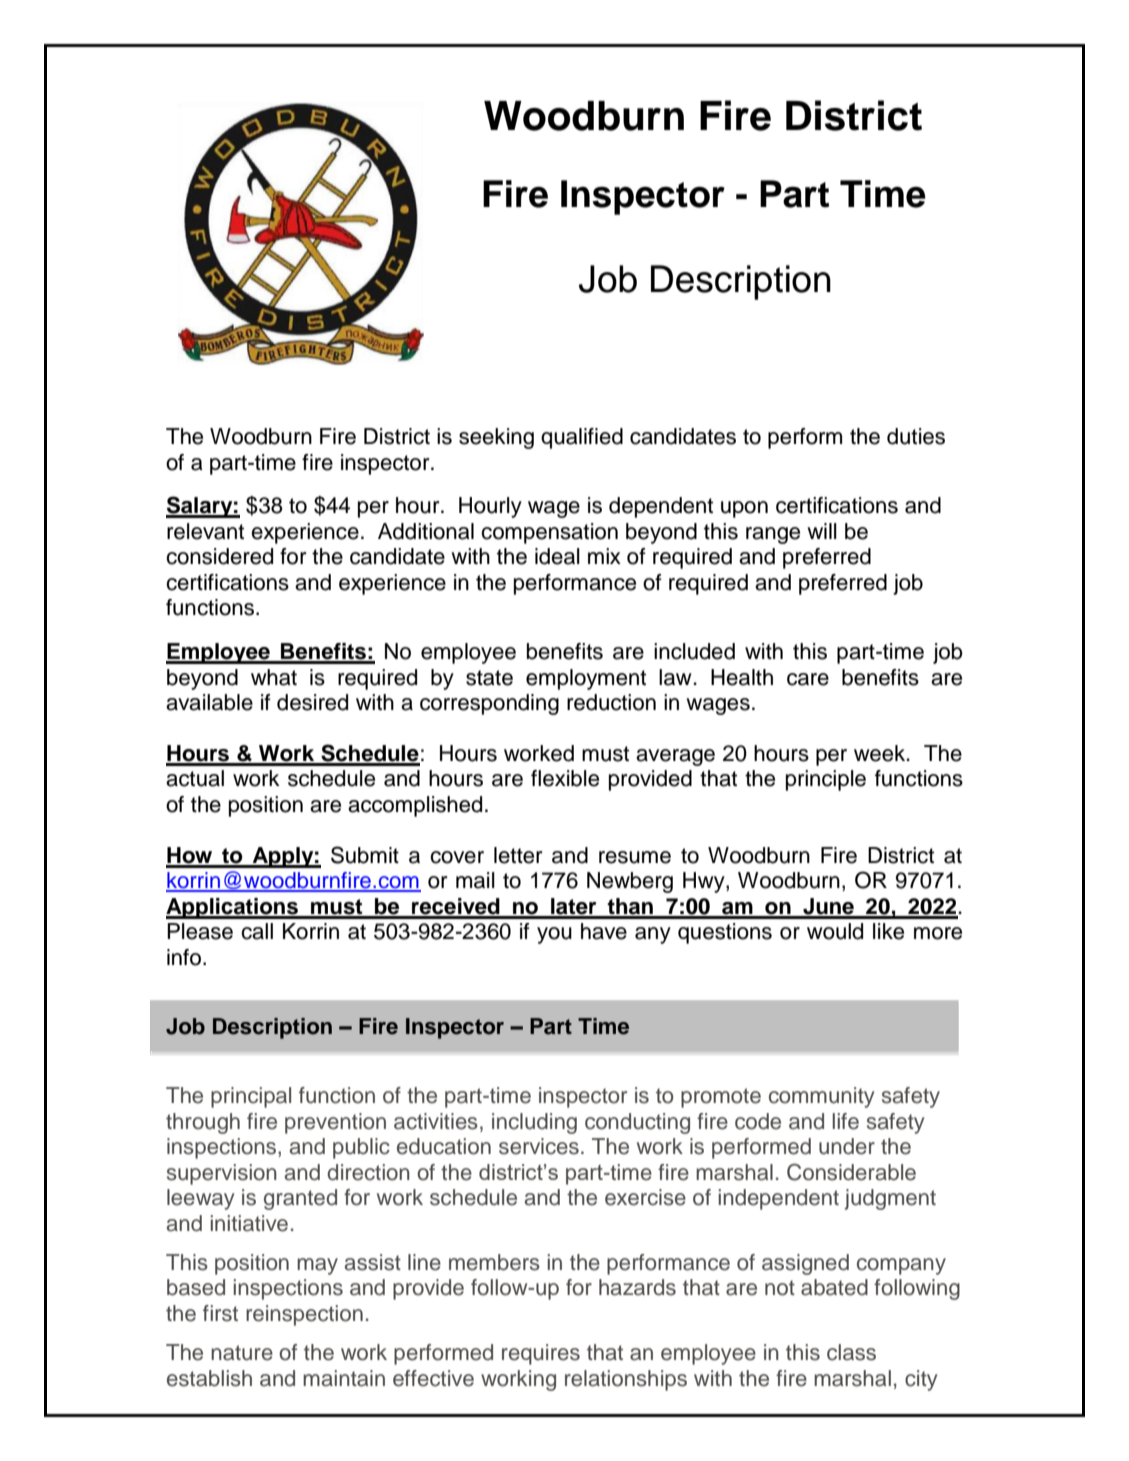  What do you see at coordinates (242, 1353) in the screenshot?
I see `nature` at bounding box center [242, 1353].
